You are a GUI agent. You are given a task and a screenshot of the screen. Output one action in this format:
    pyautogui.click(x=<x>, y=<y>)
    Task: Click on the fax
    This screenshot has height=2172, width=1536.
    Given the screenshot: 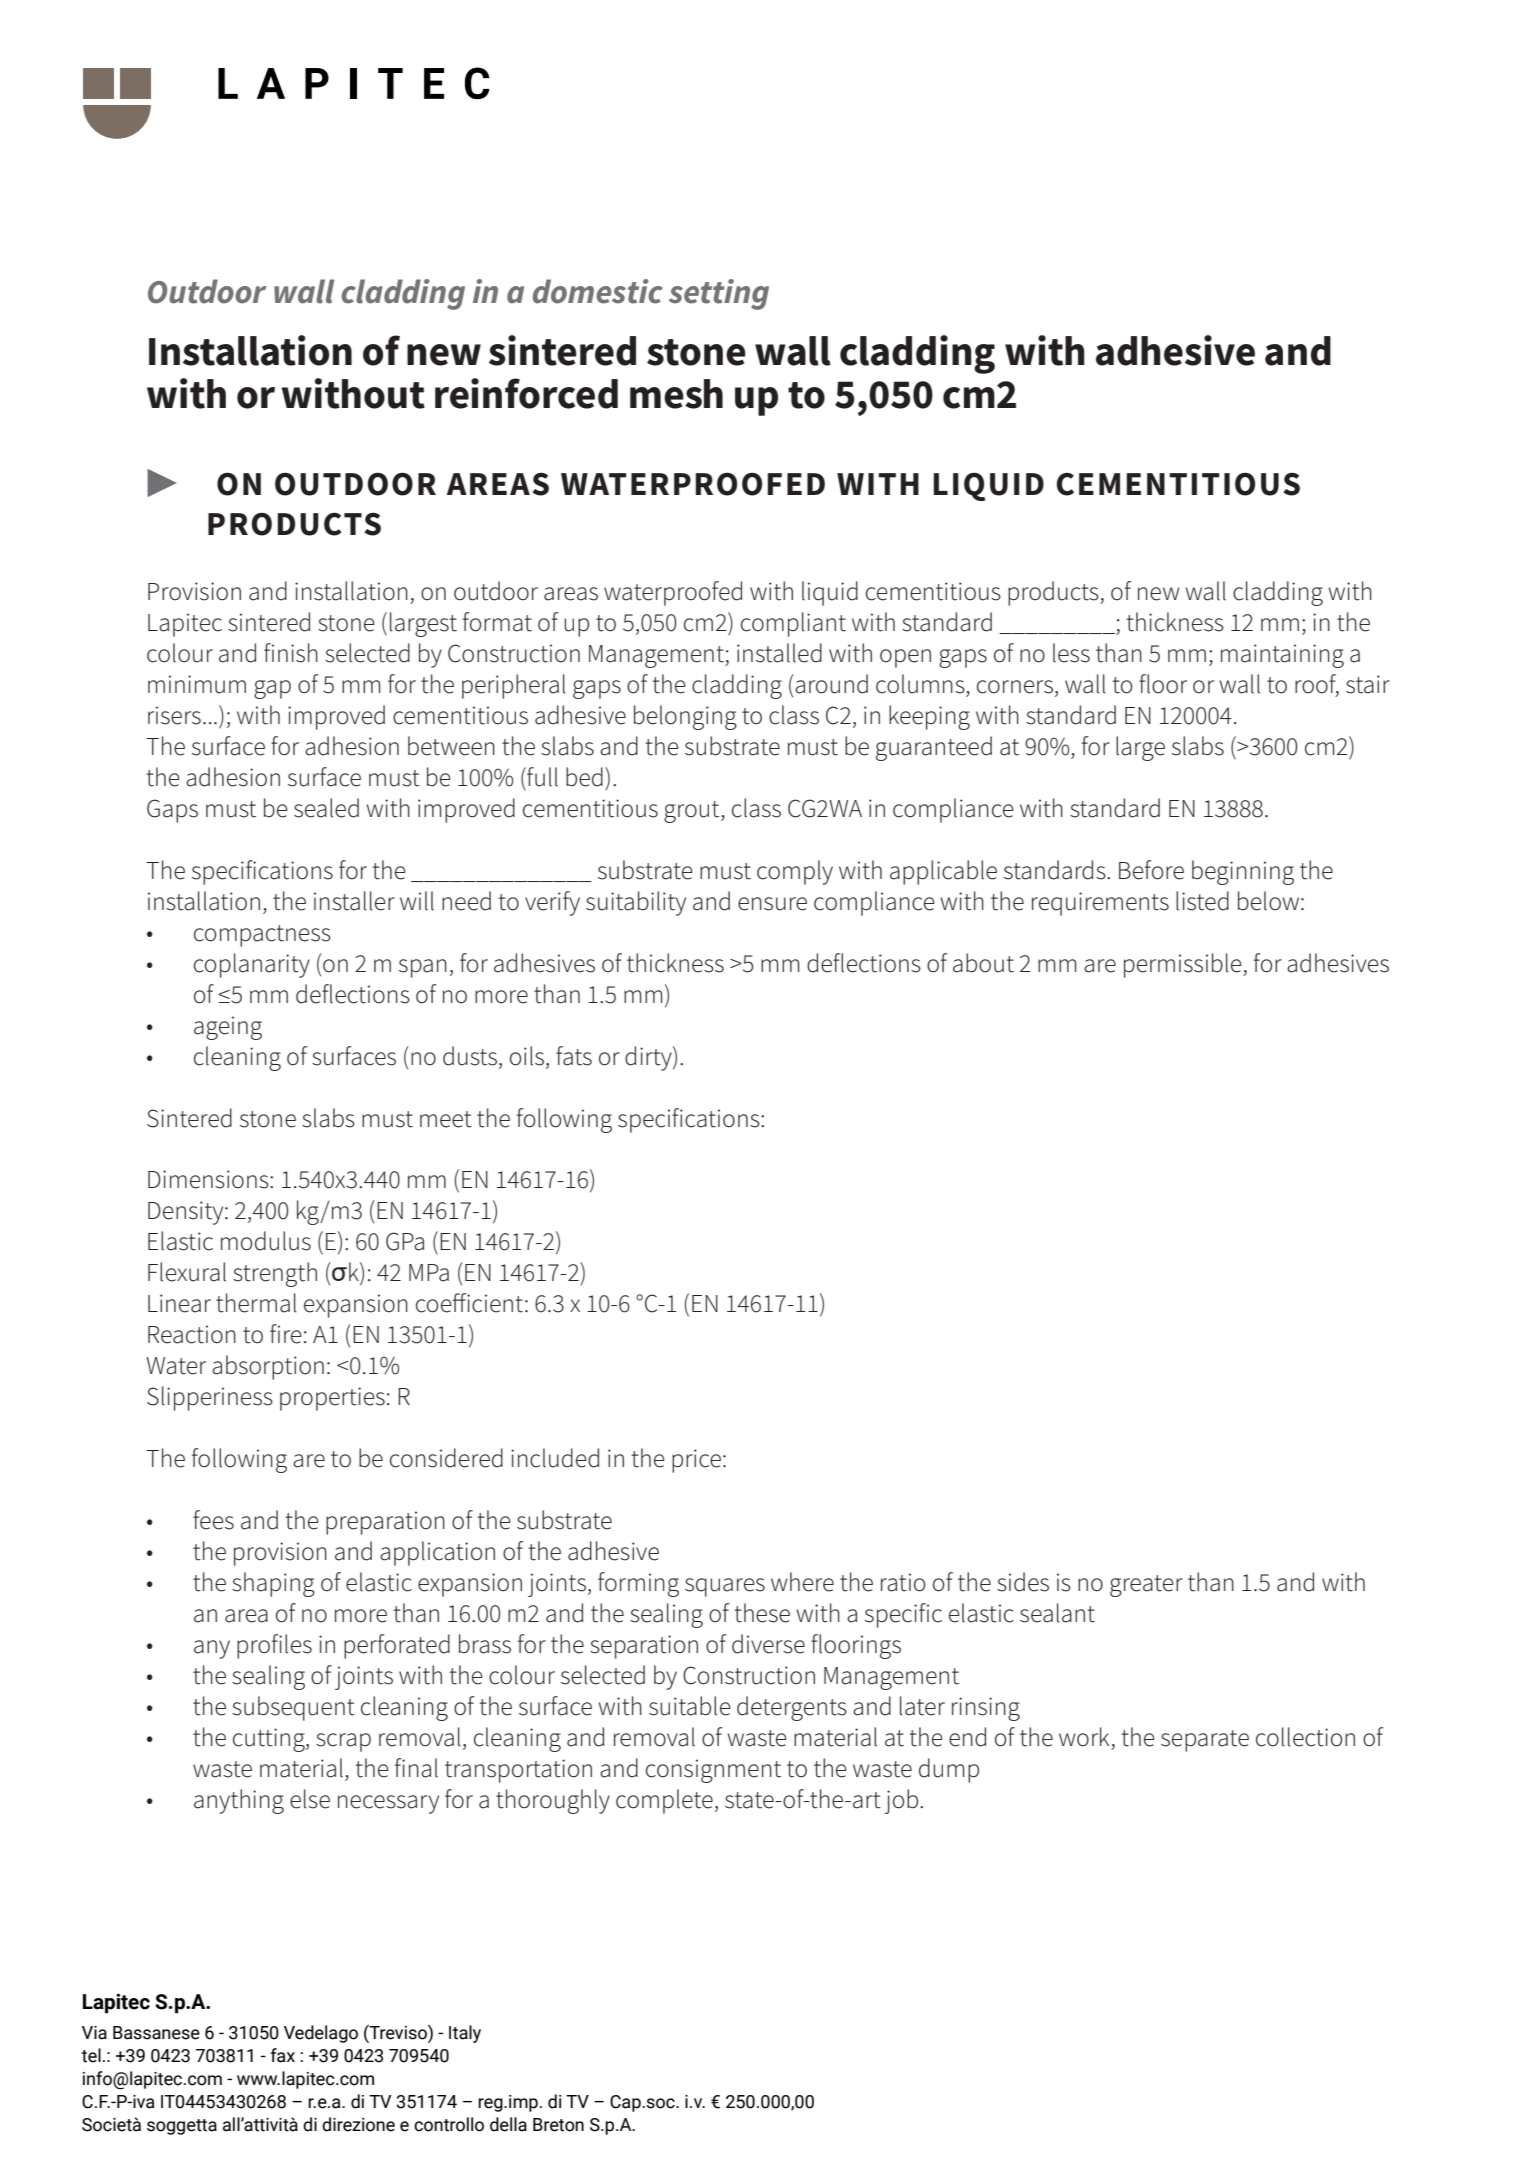 What is the action you would take?
    pyautogui.click(x=283, y=2055)
